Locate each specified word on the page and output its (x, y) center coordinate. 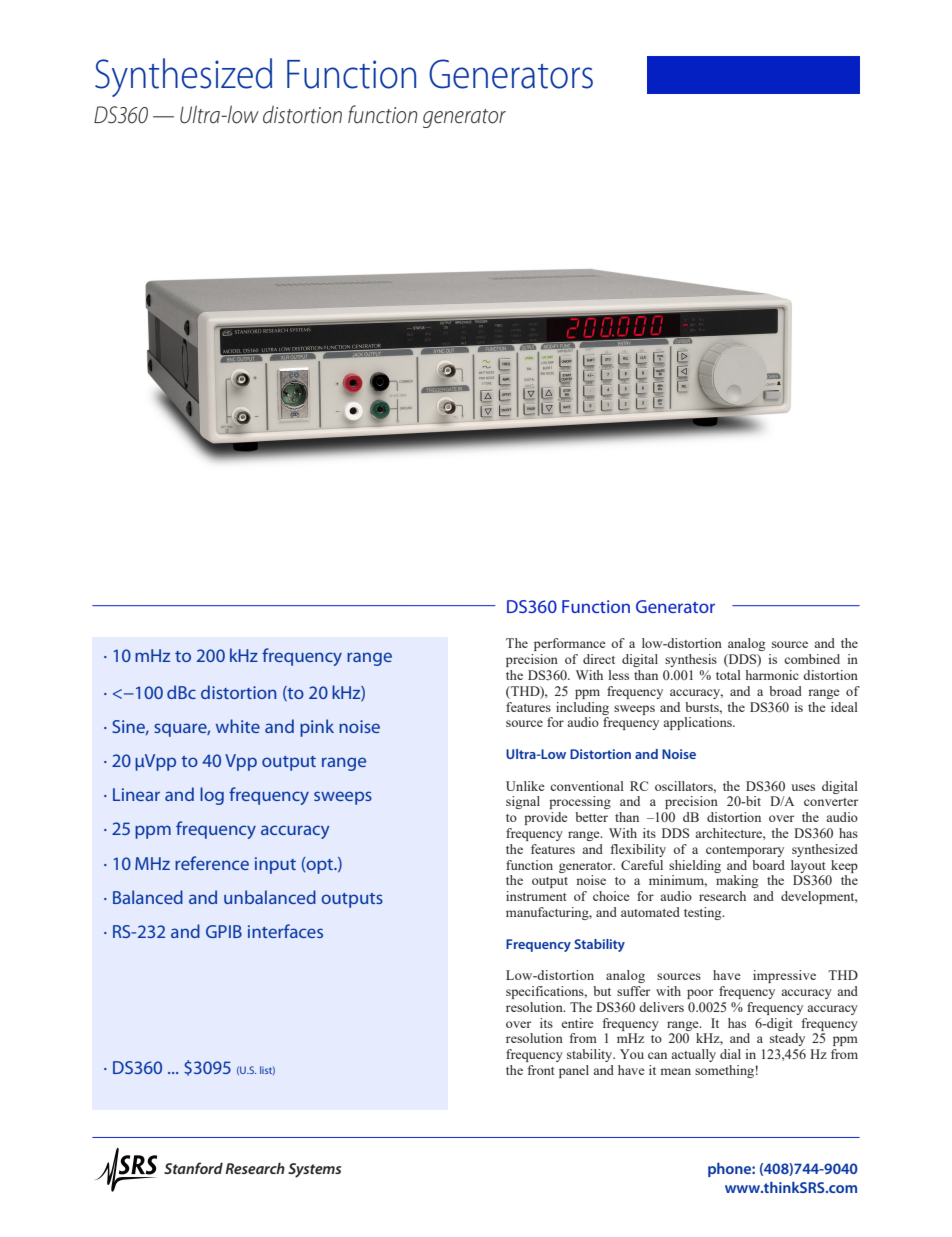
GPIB (224, 931)
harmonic (772, 675)
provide (546, 818)
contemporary (745, 851)
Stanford (193, 1168)
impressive (784, 976)
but (602, 991)
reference (212, 863)
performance (570, 644)
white (238, 726)
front (541, 1070)
